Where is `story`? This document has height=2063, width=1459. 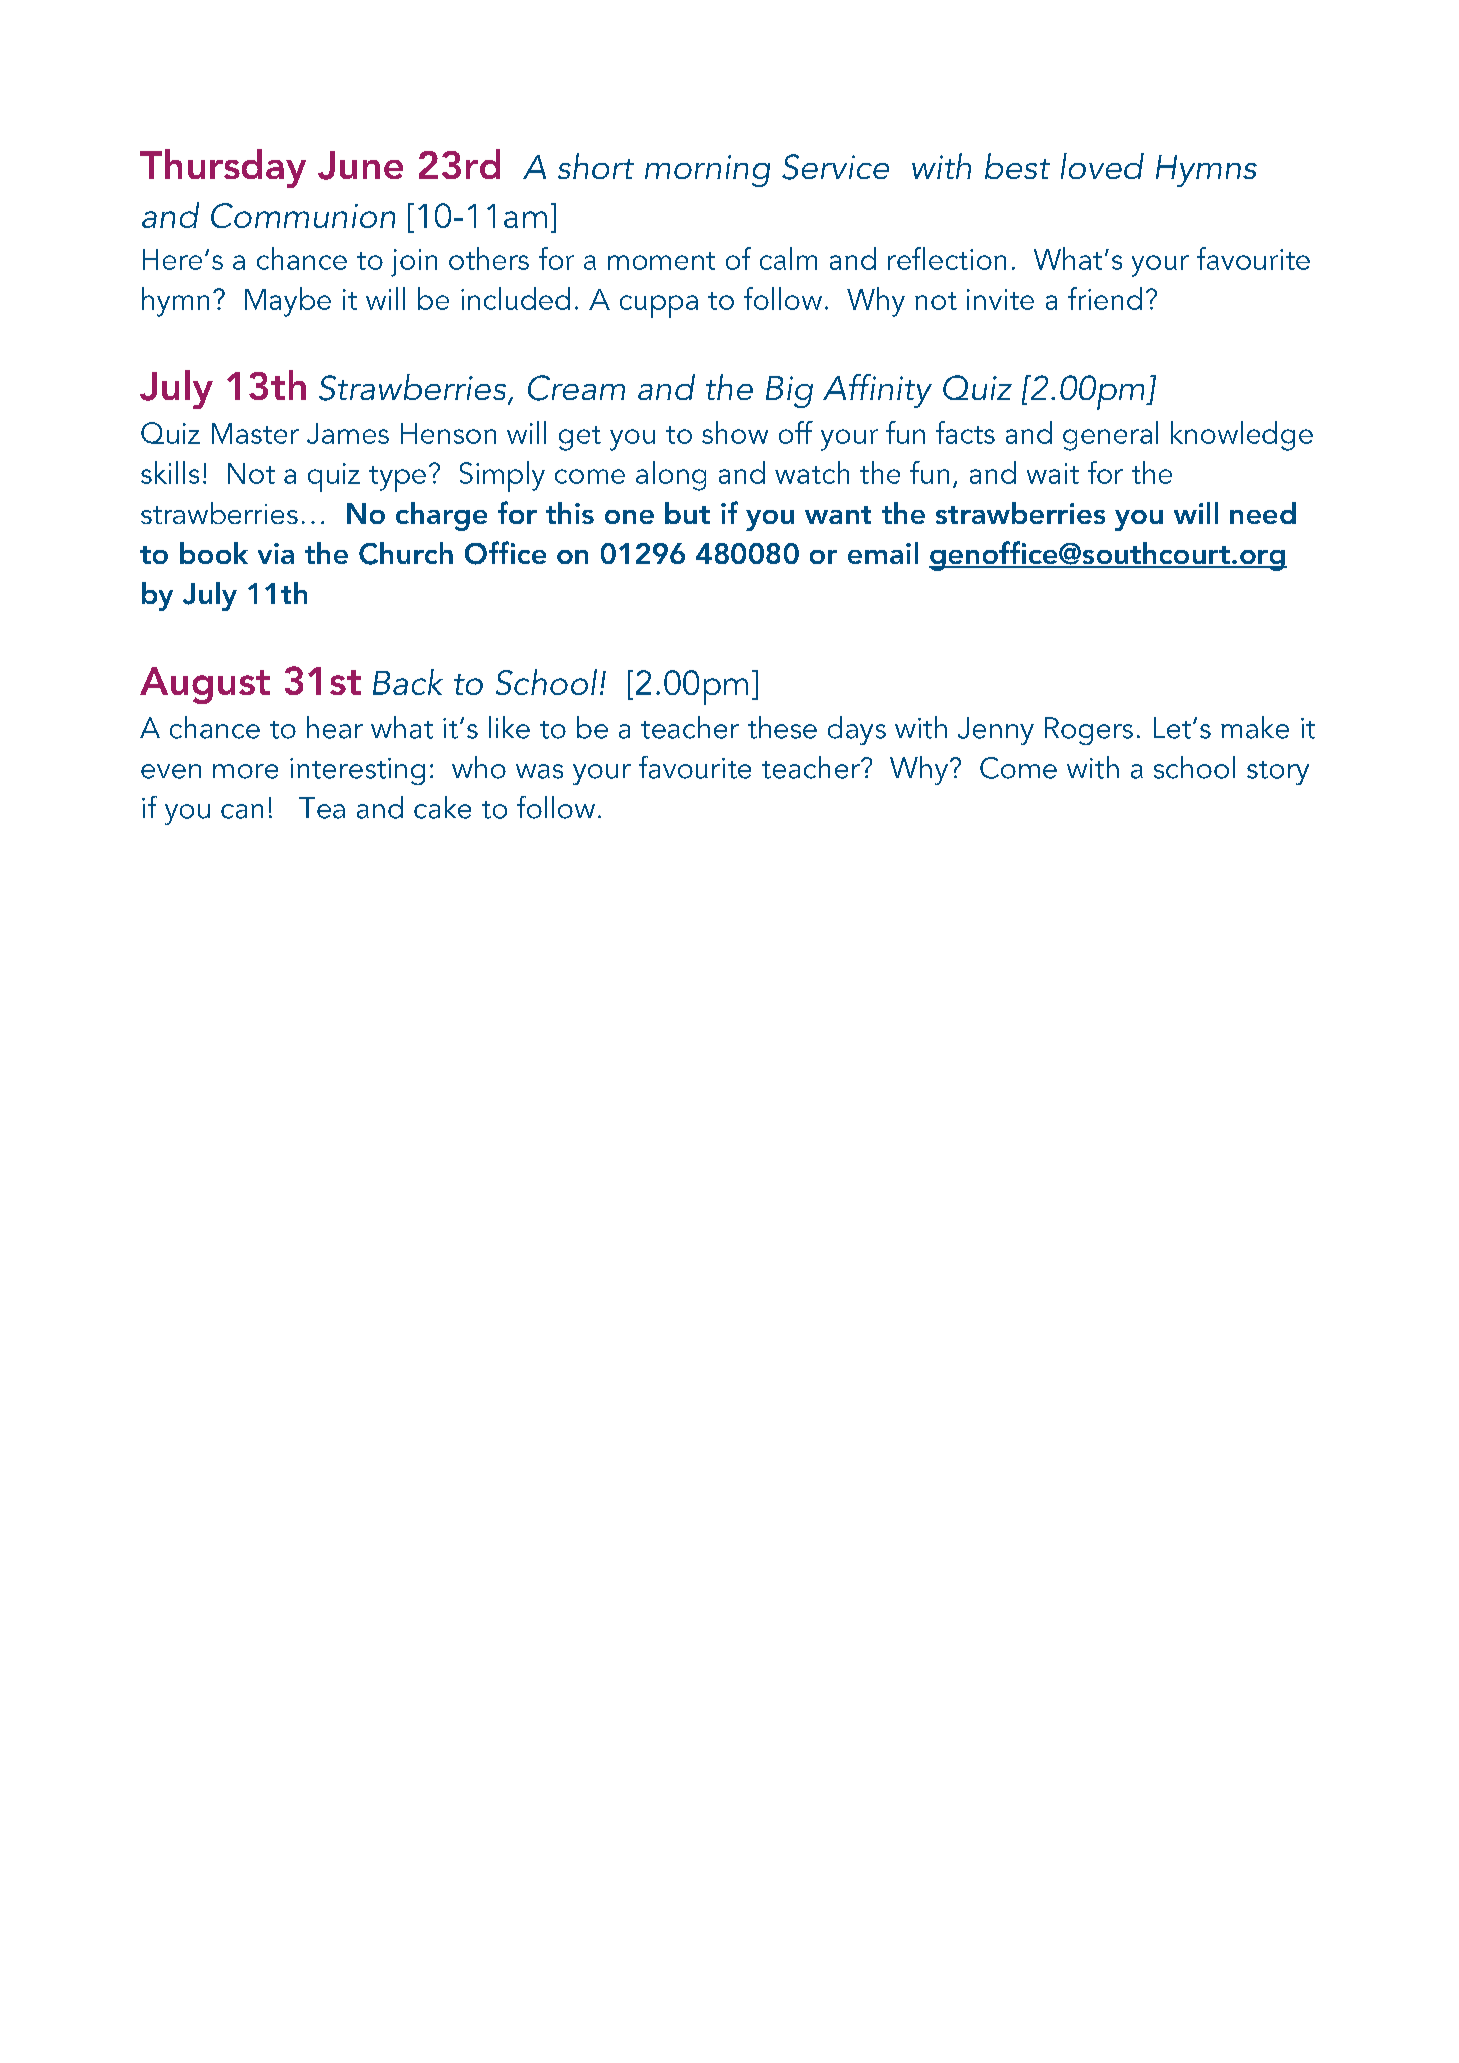
story is located at coordinates (1278, 773).
